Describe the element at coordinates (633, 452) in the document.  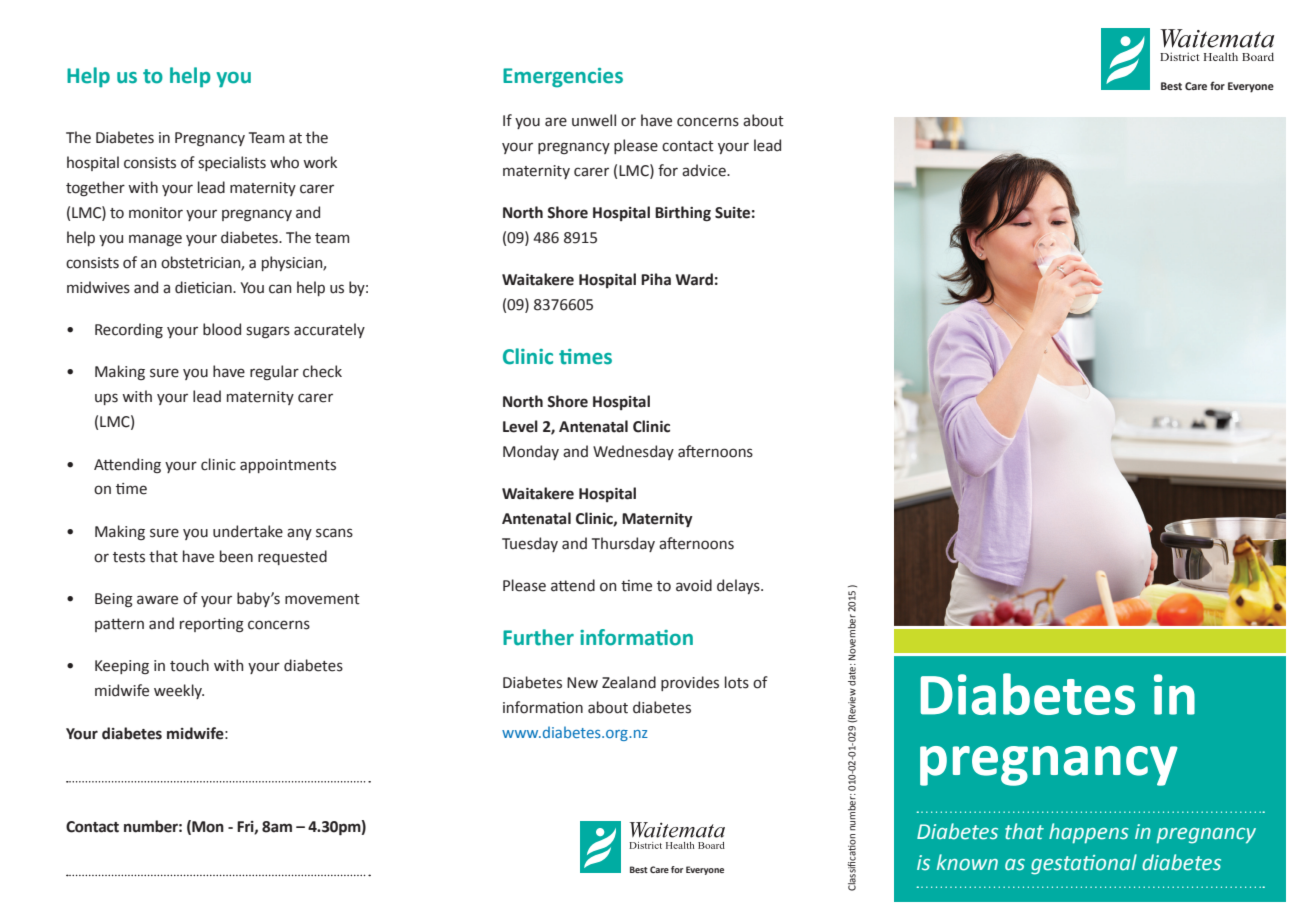
I see `Wednesday` at that location.
